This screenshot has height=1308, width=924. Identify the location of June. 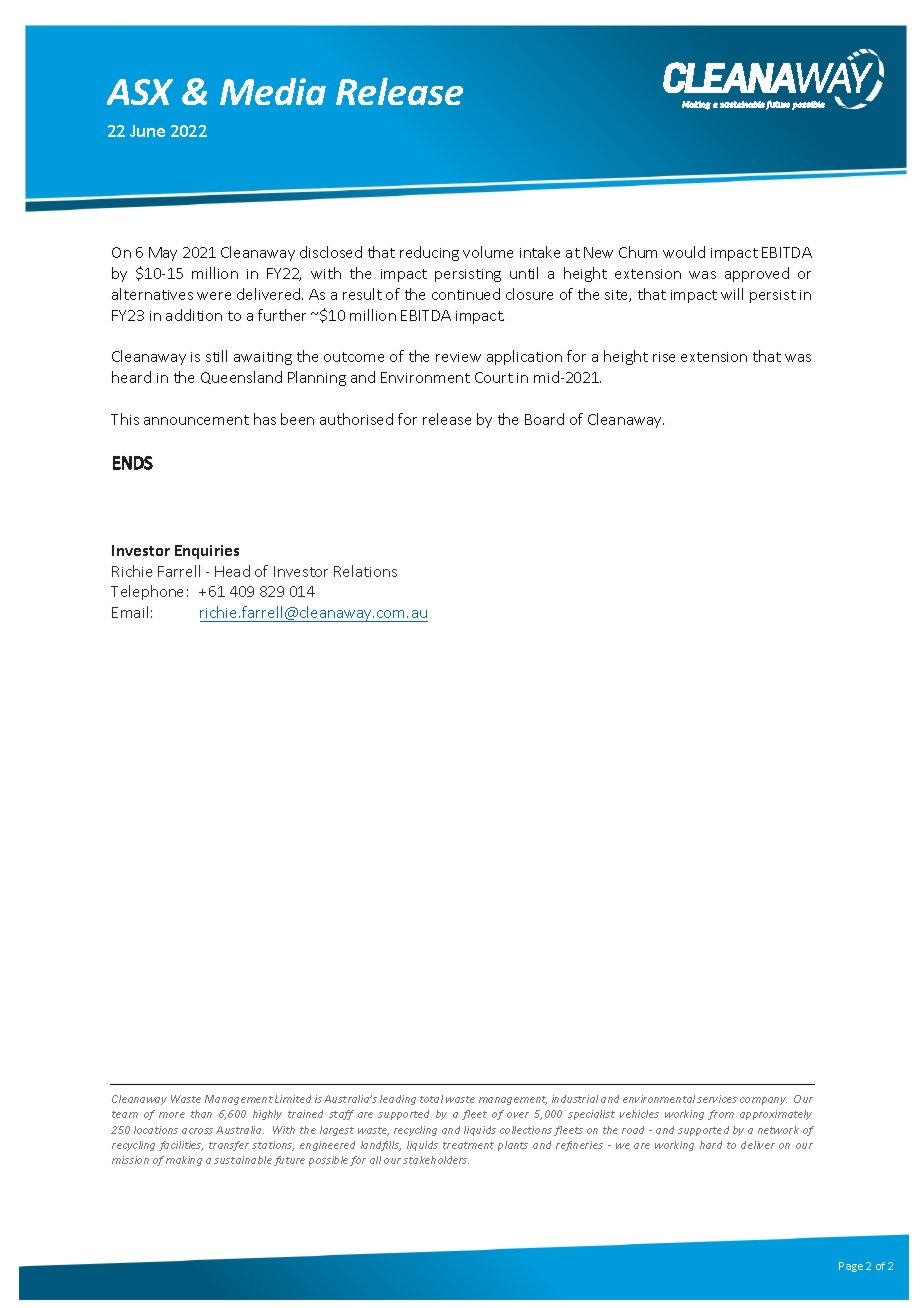
(147, 131).
